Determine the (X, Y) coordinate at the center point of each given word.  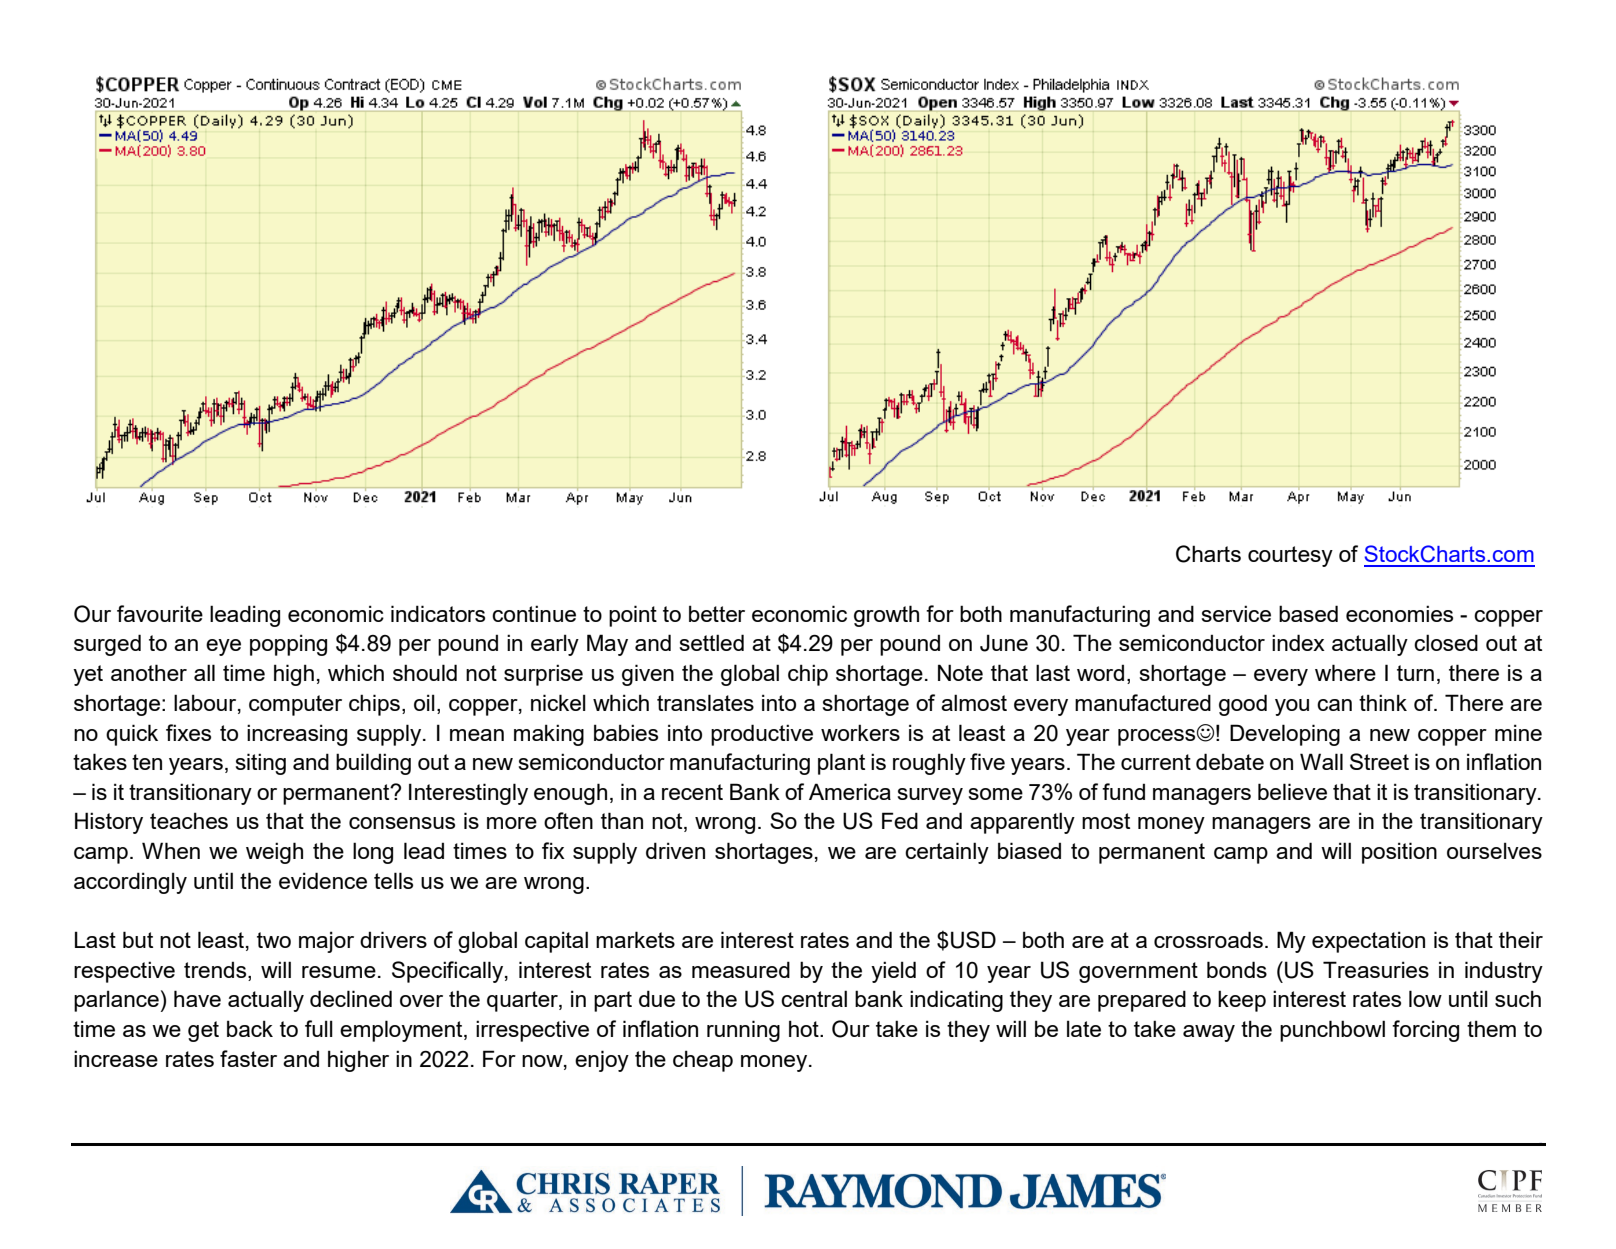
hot (805, 1028)
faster (248, 1058)
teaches (189, 820)
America (850, 791)
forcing (1425, 1031)
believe (1292, 791)
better (717, 613)
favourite (160, 613)
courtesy (1290, 556)
